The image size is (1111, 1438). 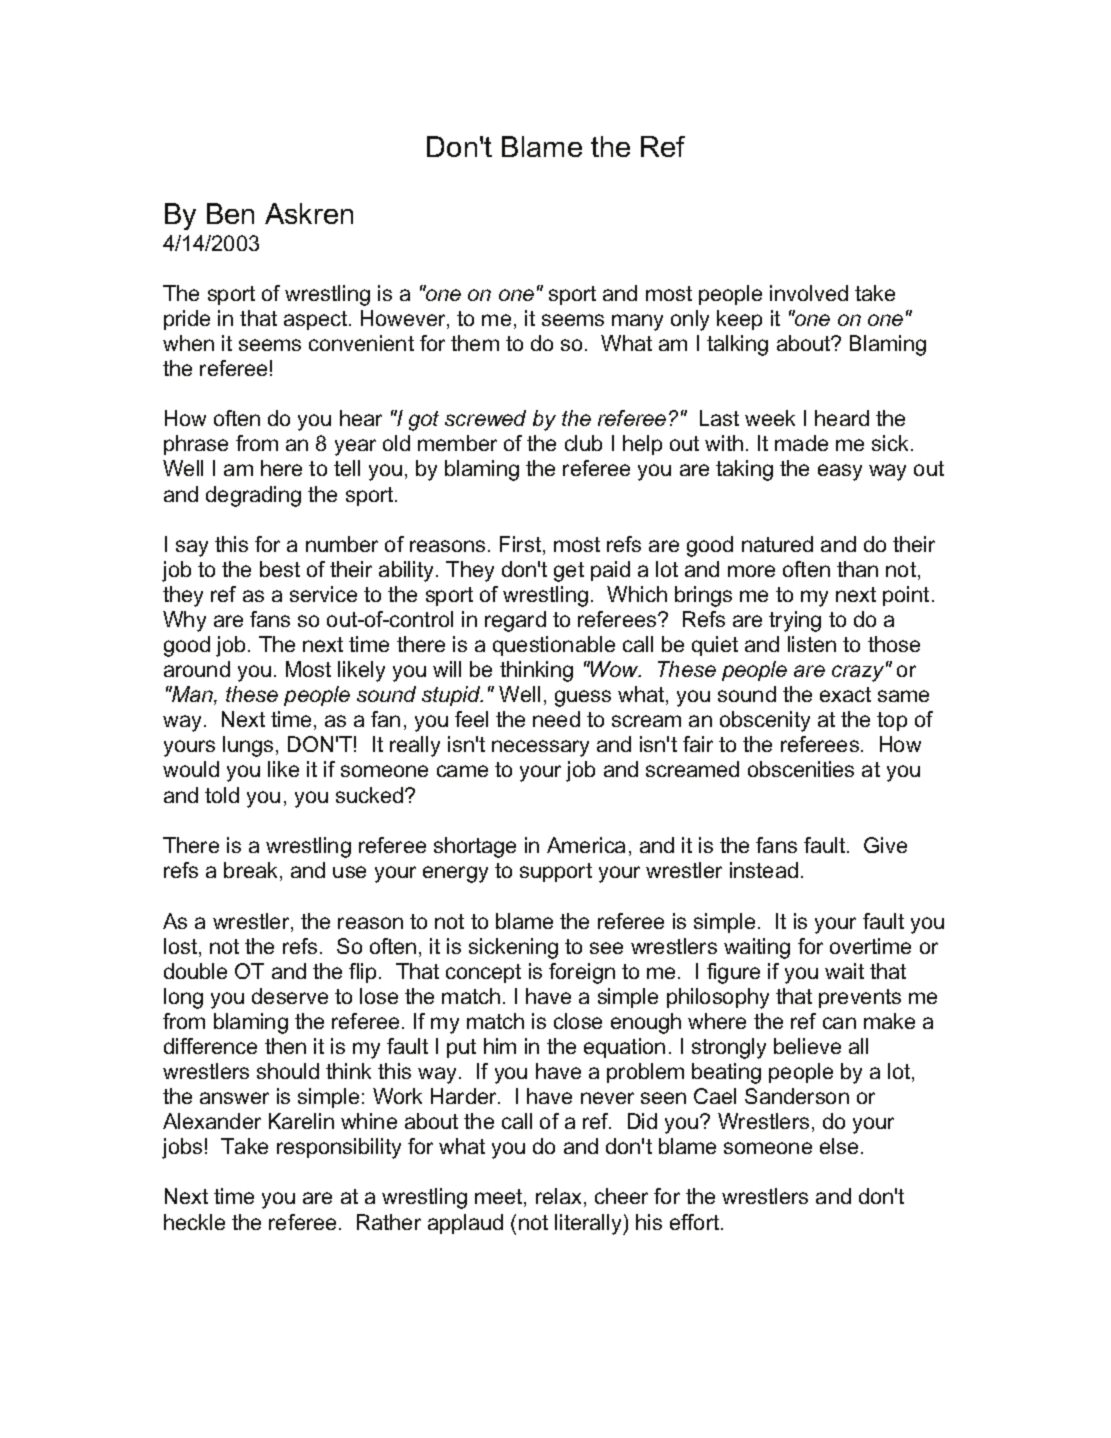 I want to click on Ben, so click(x=230, y=213).
